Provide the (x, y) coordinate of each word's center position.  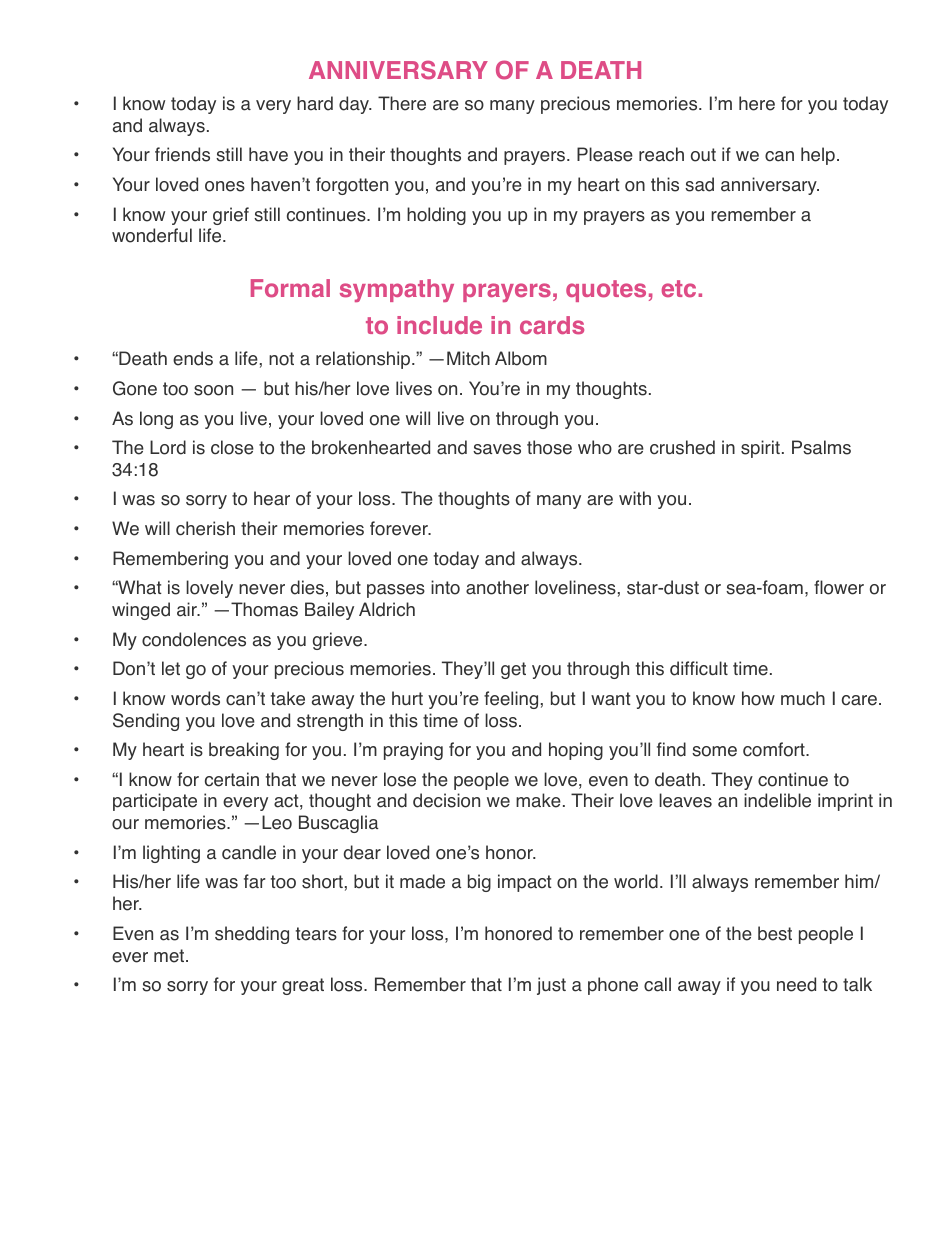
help (818, 156)
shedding (252, 935)
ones (225, 186)
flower (839, 587)
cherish (205, 528)
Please (605, 154)
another (497, 587)
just (551, 986)
